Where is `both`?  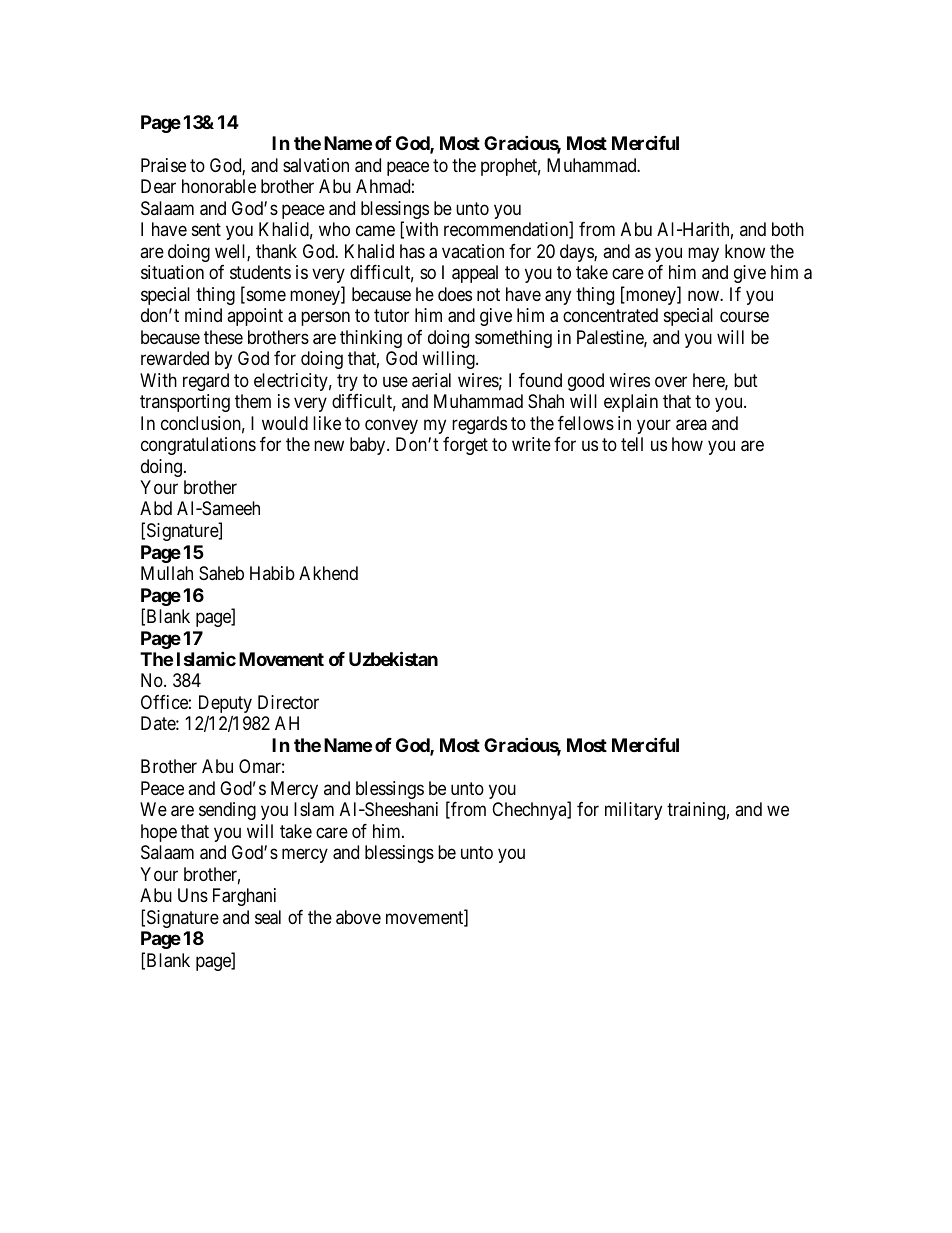
both is located at coordinates (788, 229).
